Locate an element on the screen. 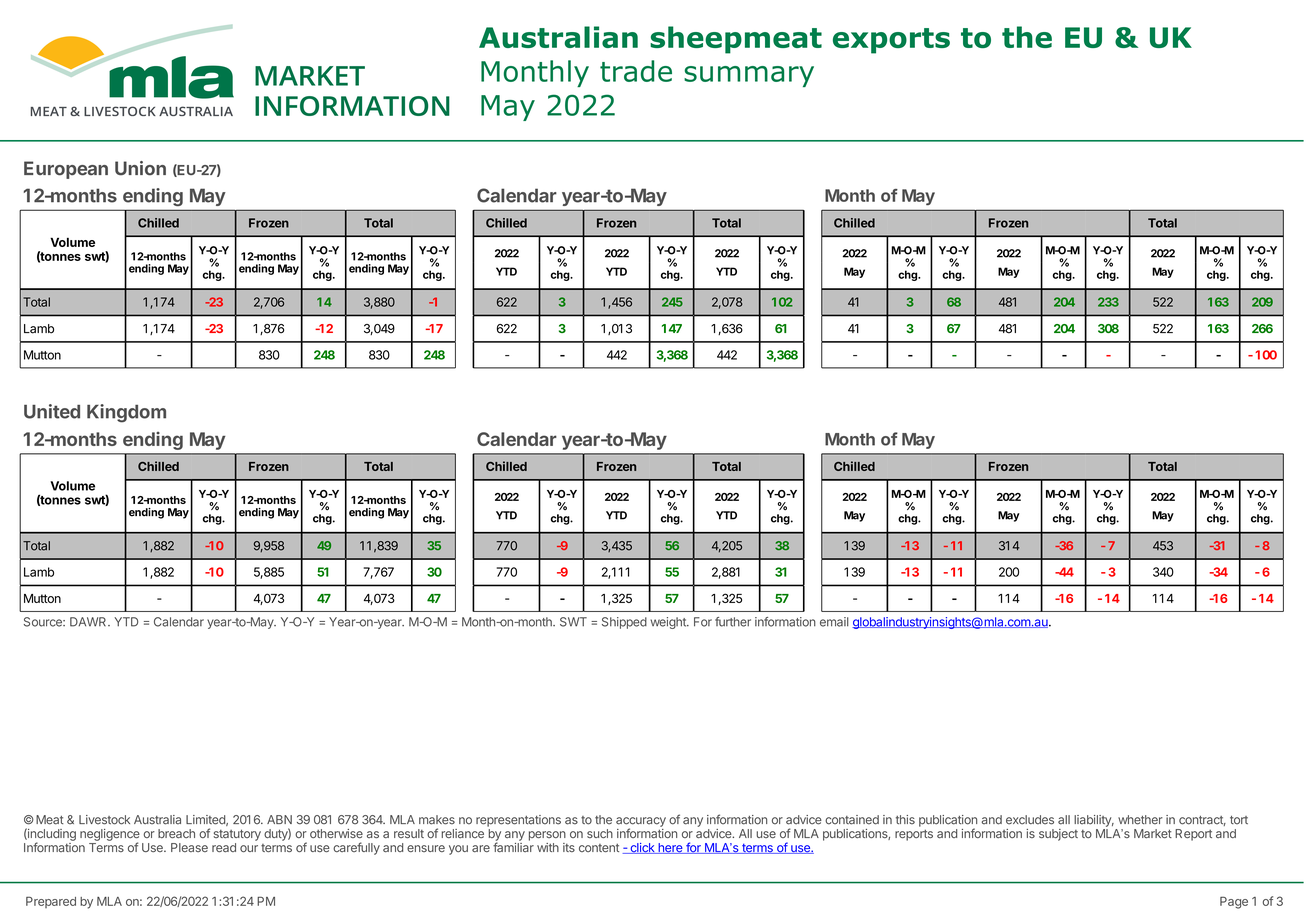 This screenshot has height=924, width=1308. trade is located at coordinates (636, 71).
